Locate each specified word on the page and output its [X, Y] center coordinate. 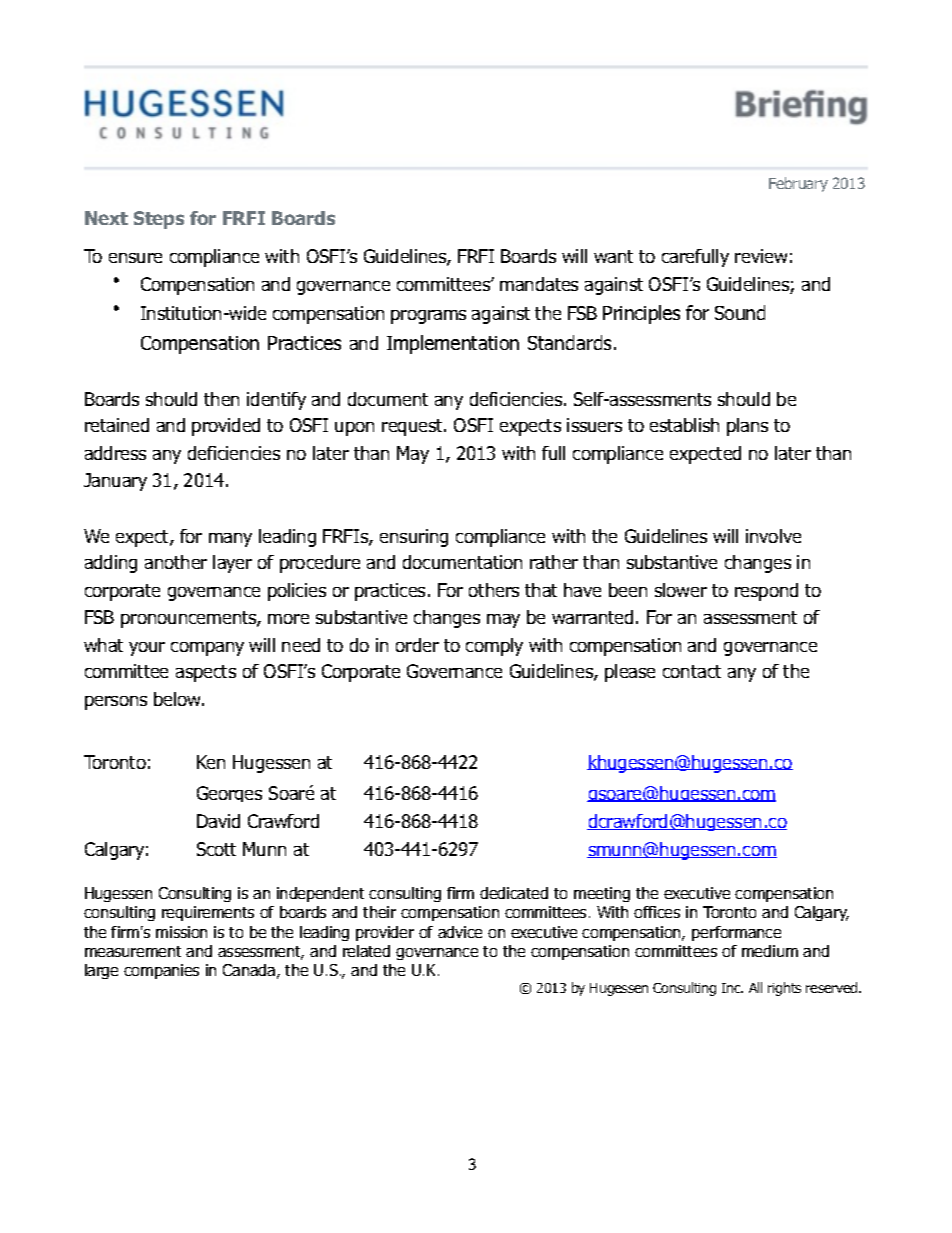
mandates [539, 284]
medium [770, 951]
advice [460, 932]
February [798, 184]
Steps [159, 220]
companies [161, 971]
